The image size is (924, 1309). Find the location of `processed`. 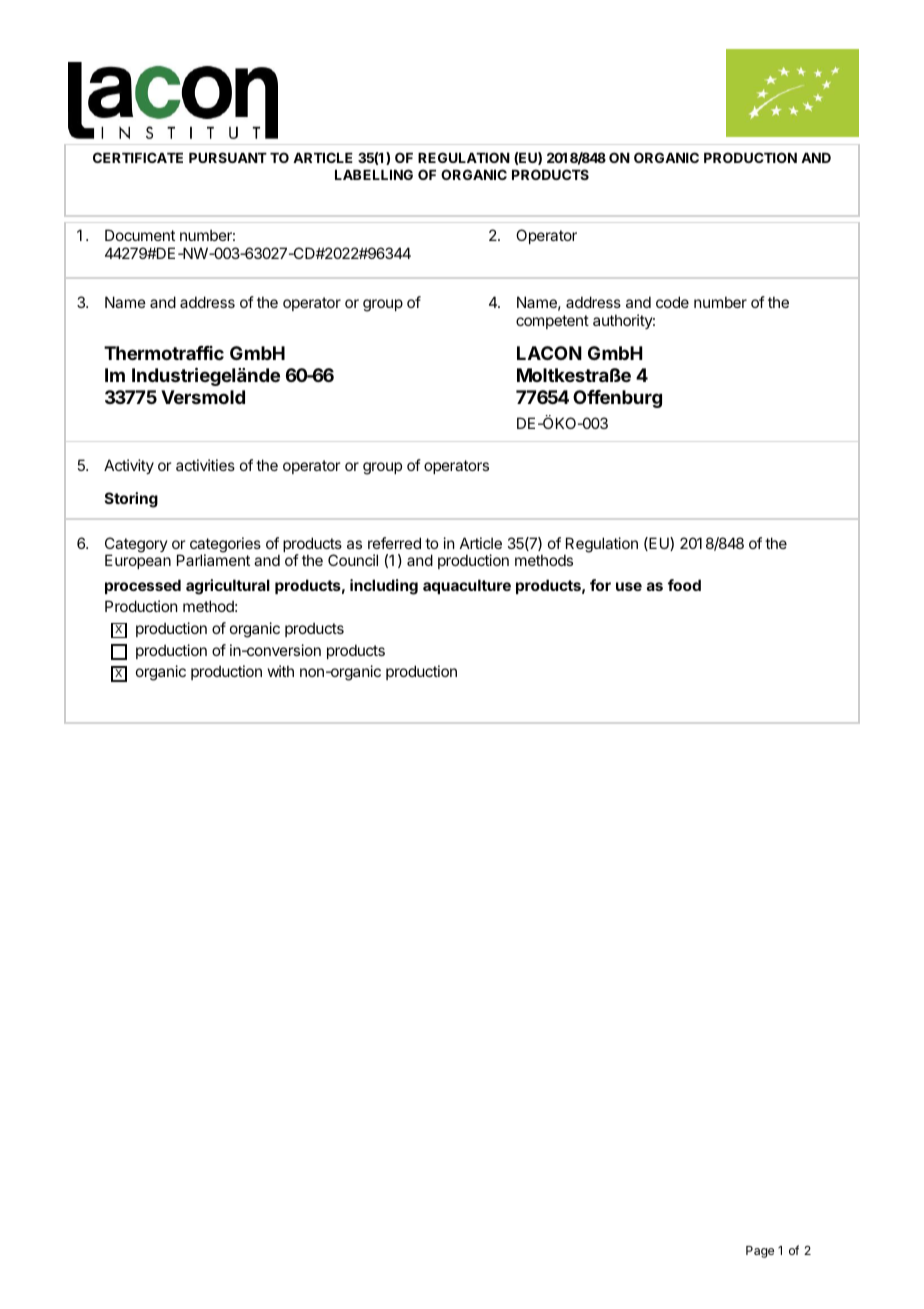

processed is located at coordinates (143, 586).
